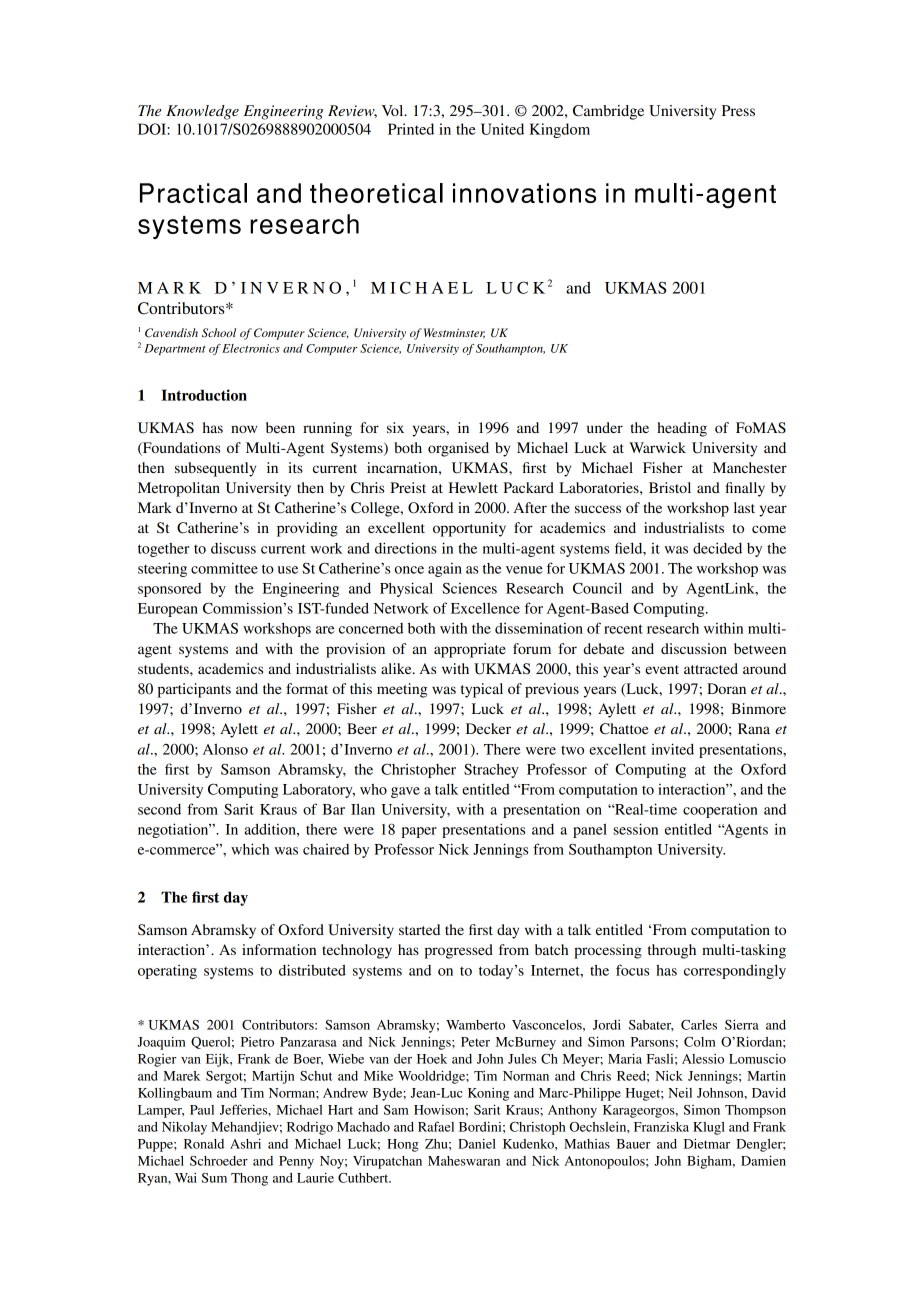  Describe the element at coordinates (720, 810) in the page. I see `cooperation` at that location.
